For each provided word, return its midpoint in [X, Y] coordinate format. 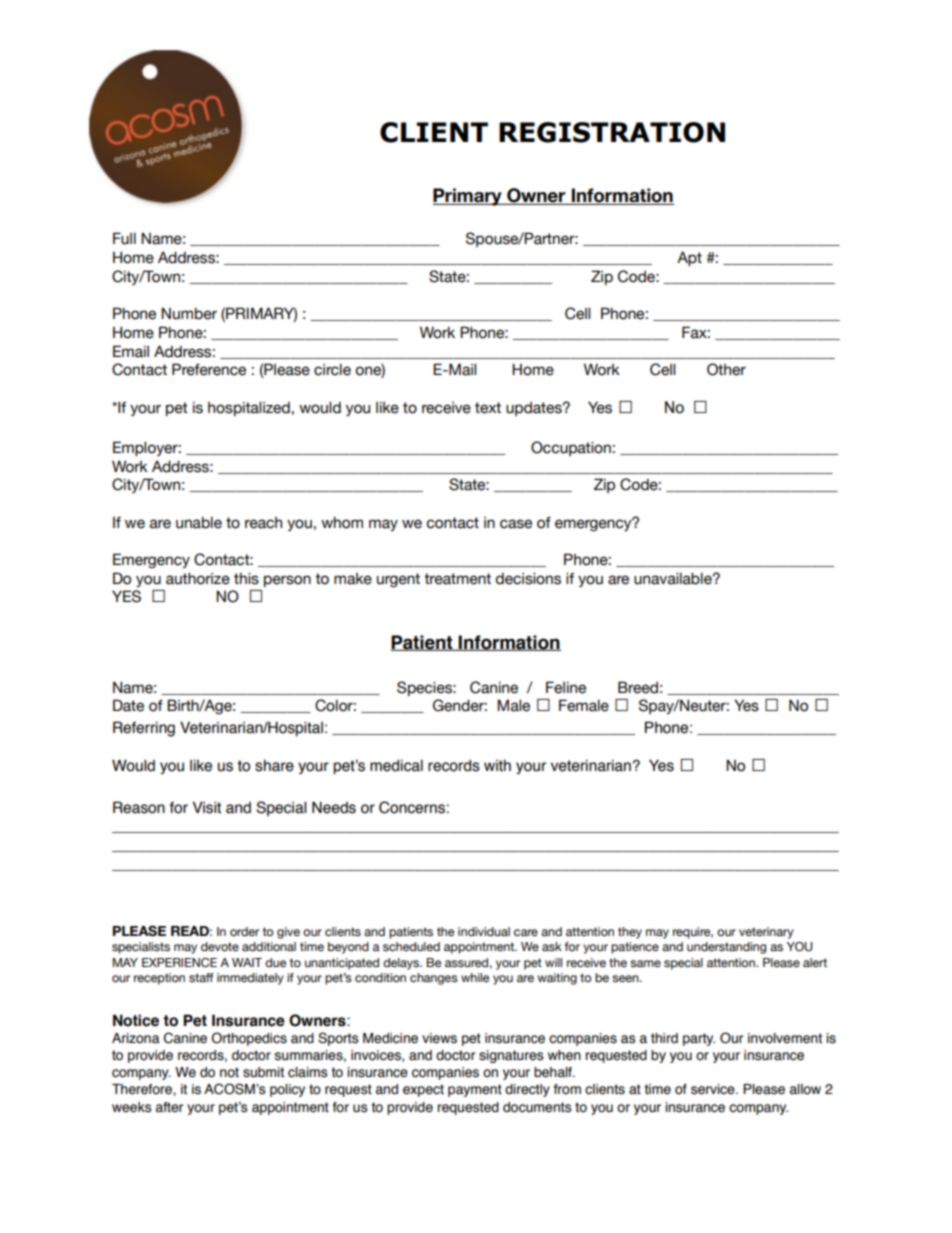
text [488, 408]
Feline [566, 687]
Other [726, 369]
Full [124, 238]
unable [199, 523]
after [169, 1107]
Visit [207, 807]
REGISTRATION [612, 132]
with [497, 765]
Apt [689, 258]
